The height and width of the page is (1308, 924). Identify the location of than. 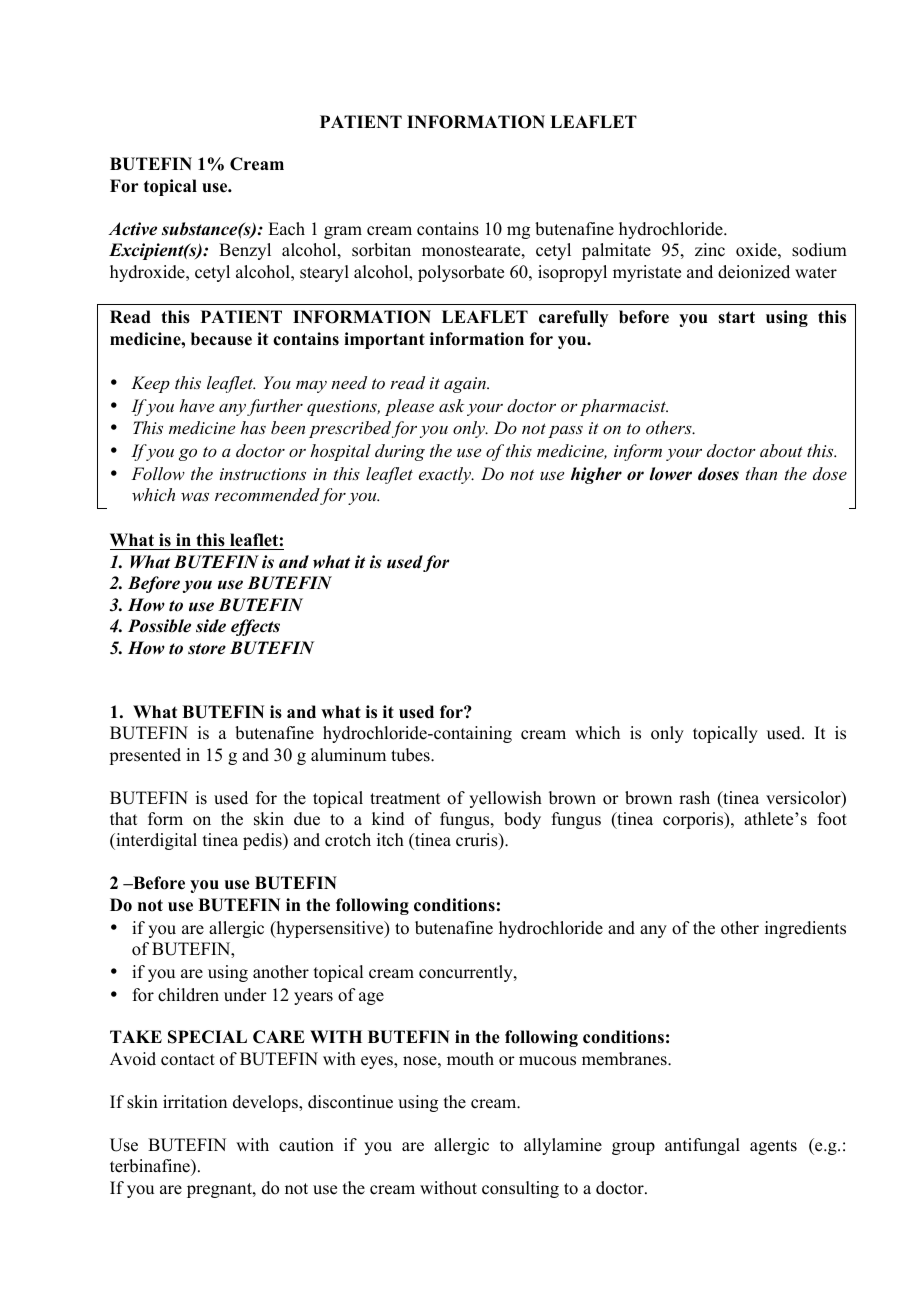
(761, 473).
